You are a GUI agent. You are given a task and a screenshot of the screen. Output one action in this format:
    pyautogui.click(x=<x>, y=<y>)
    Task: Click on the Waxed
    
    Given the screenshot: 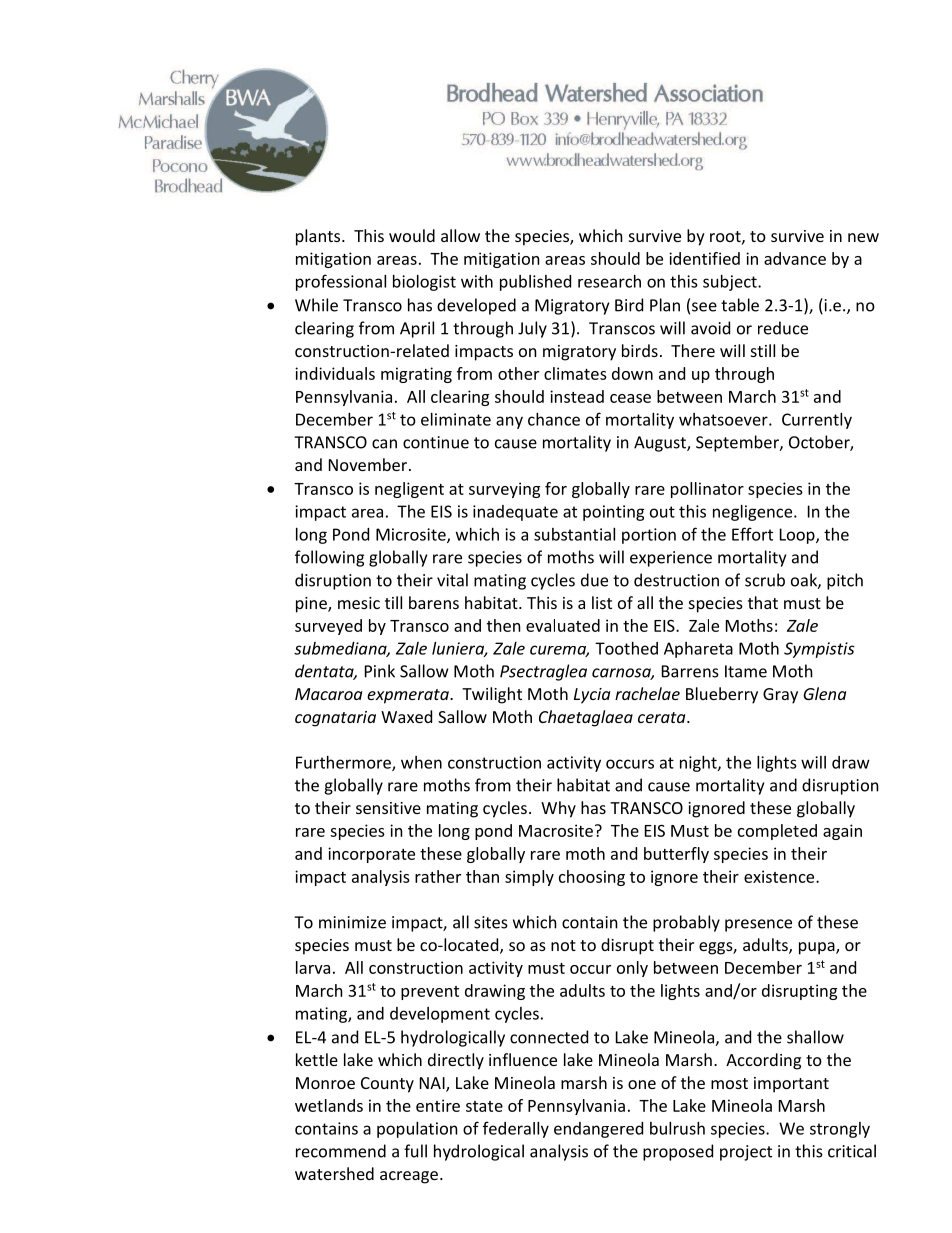 What is the action you would take?
    pyautogui.click(x=406, y=716)
